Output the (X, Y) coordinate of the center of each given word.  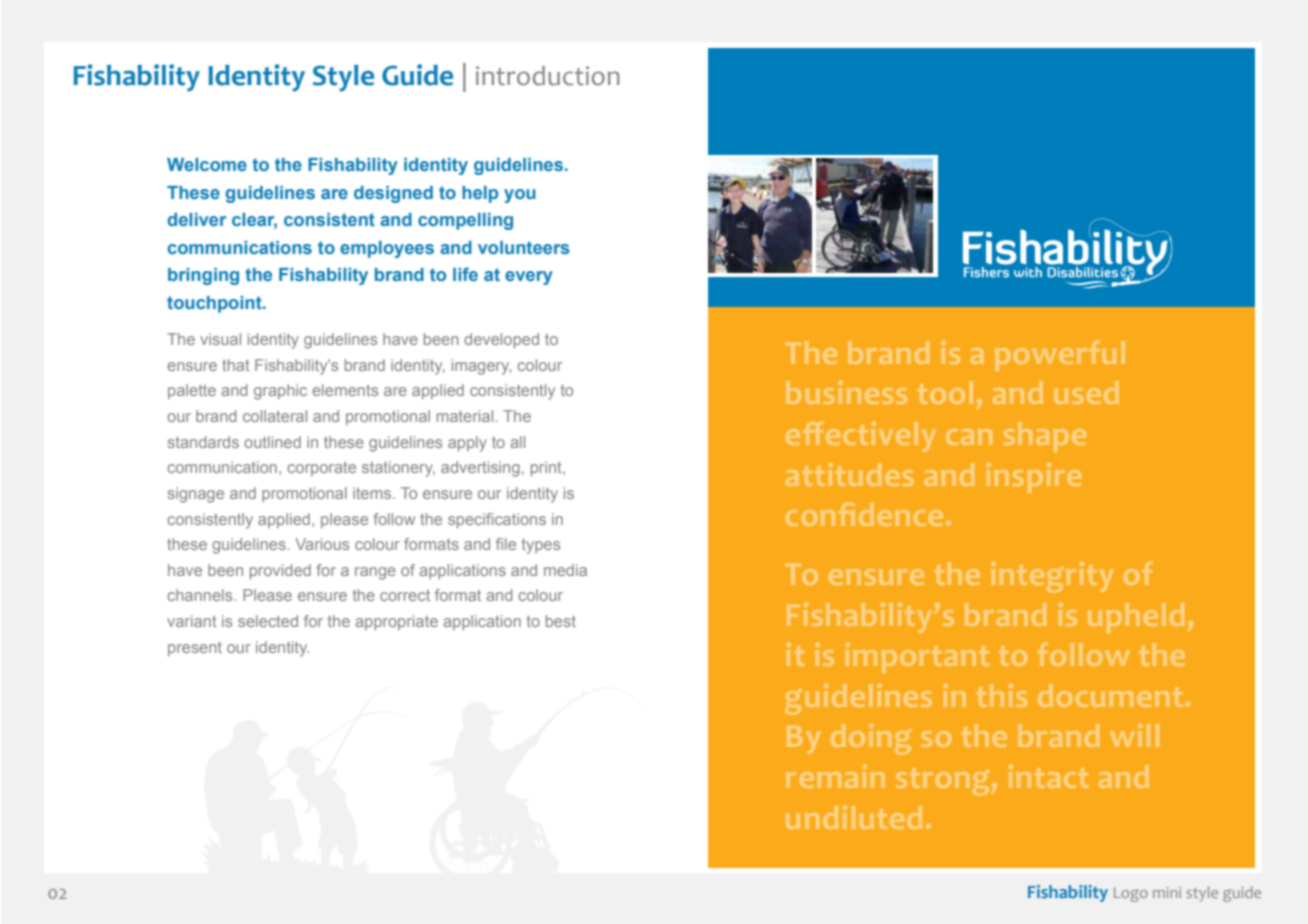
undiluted (854, 817)
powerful (1060, 356)
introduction (548, 76)
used (1086, 392)
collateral (275, 416)
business (846, 392)
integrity (1052, 577)
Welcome (207, 164)
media (565, 570)
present (195, 649)
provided (280, 571)
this (1002, 695)
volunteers (523, 247)
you (519, 196)
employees (387, 249)
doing (871, 739)
